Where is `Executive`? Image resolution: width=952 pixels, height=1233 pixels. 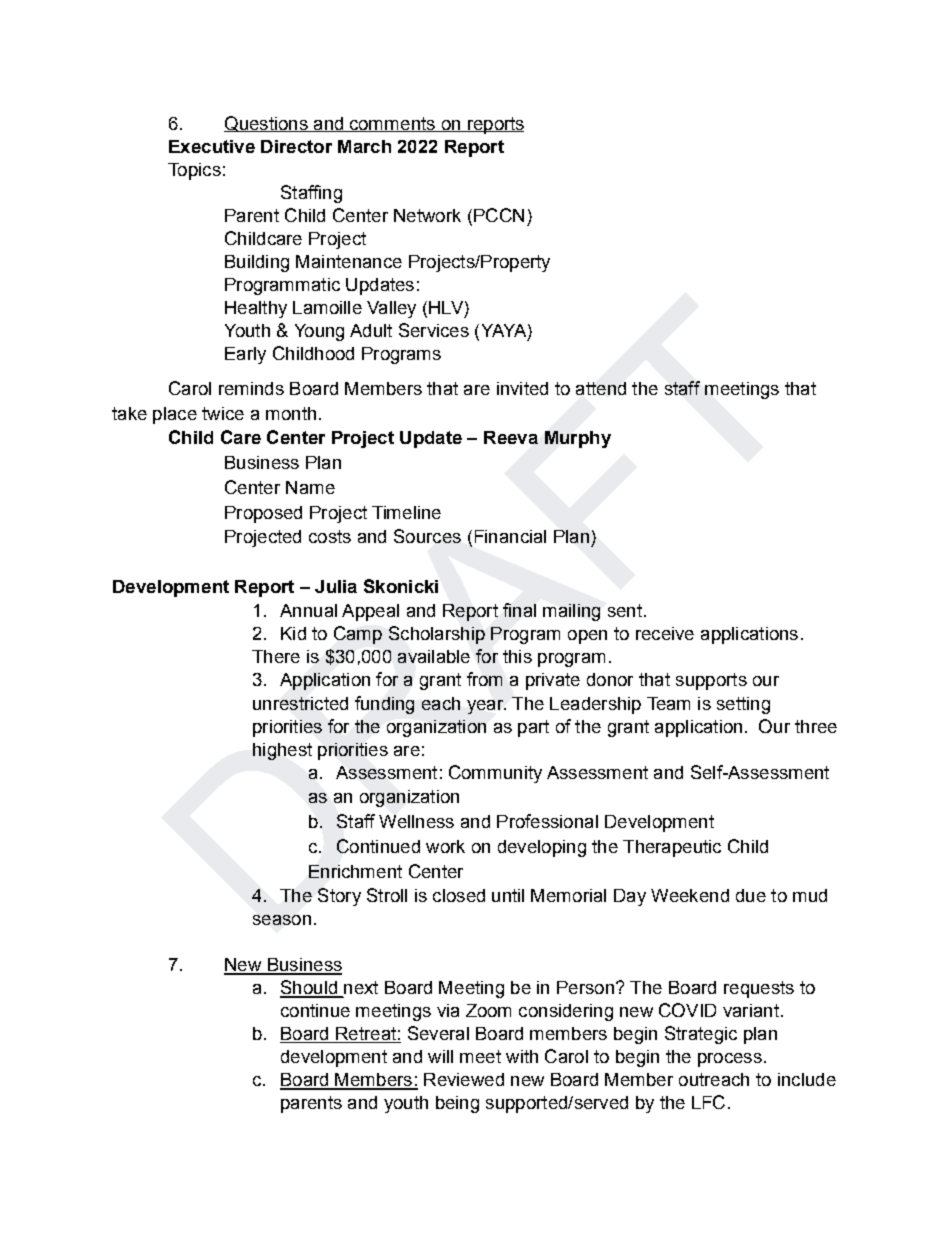
Executive is located at coordinates (212, 146).
